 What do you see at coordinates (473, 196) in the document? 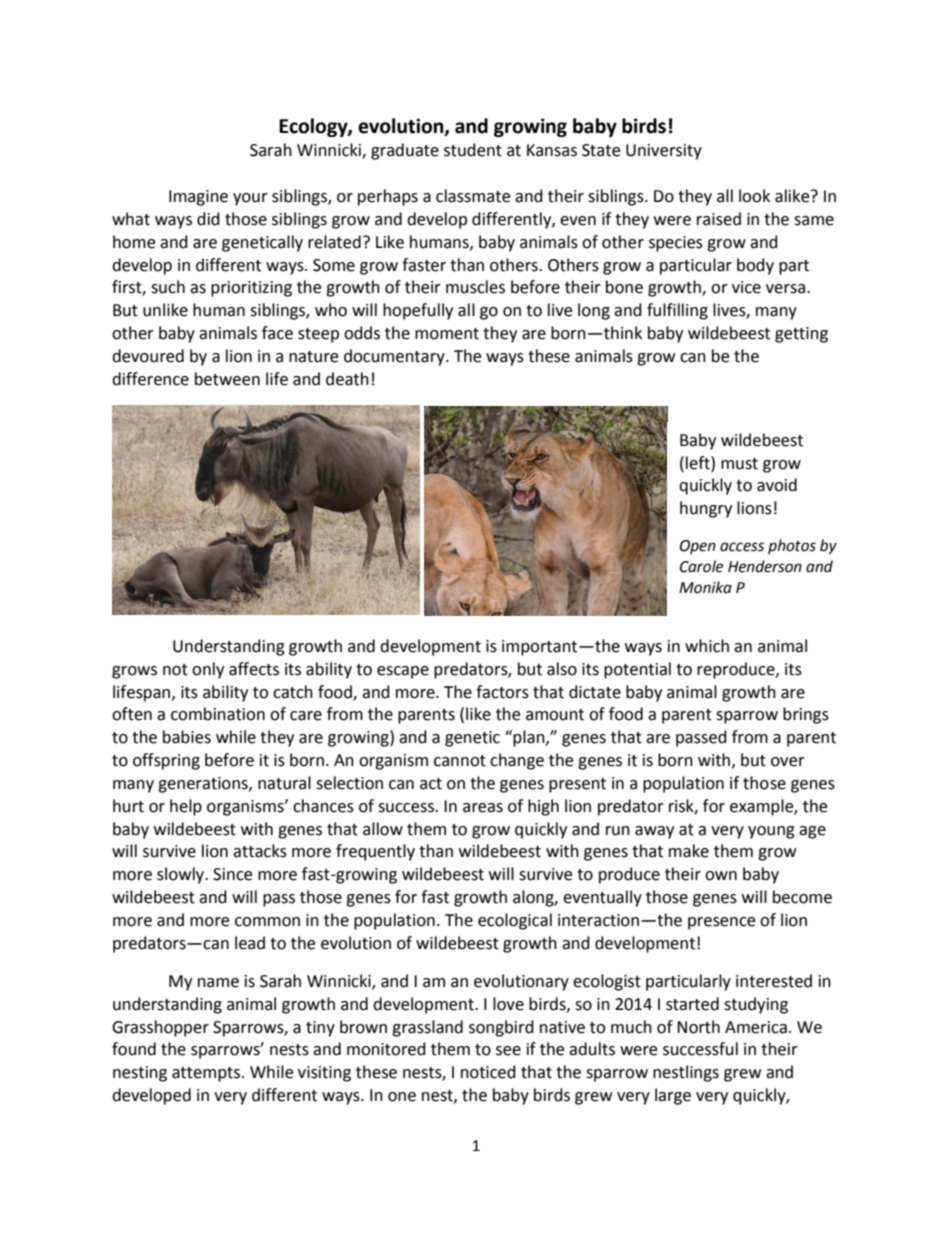
I see `classmate` at bounding box center [473, 196].
